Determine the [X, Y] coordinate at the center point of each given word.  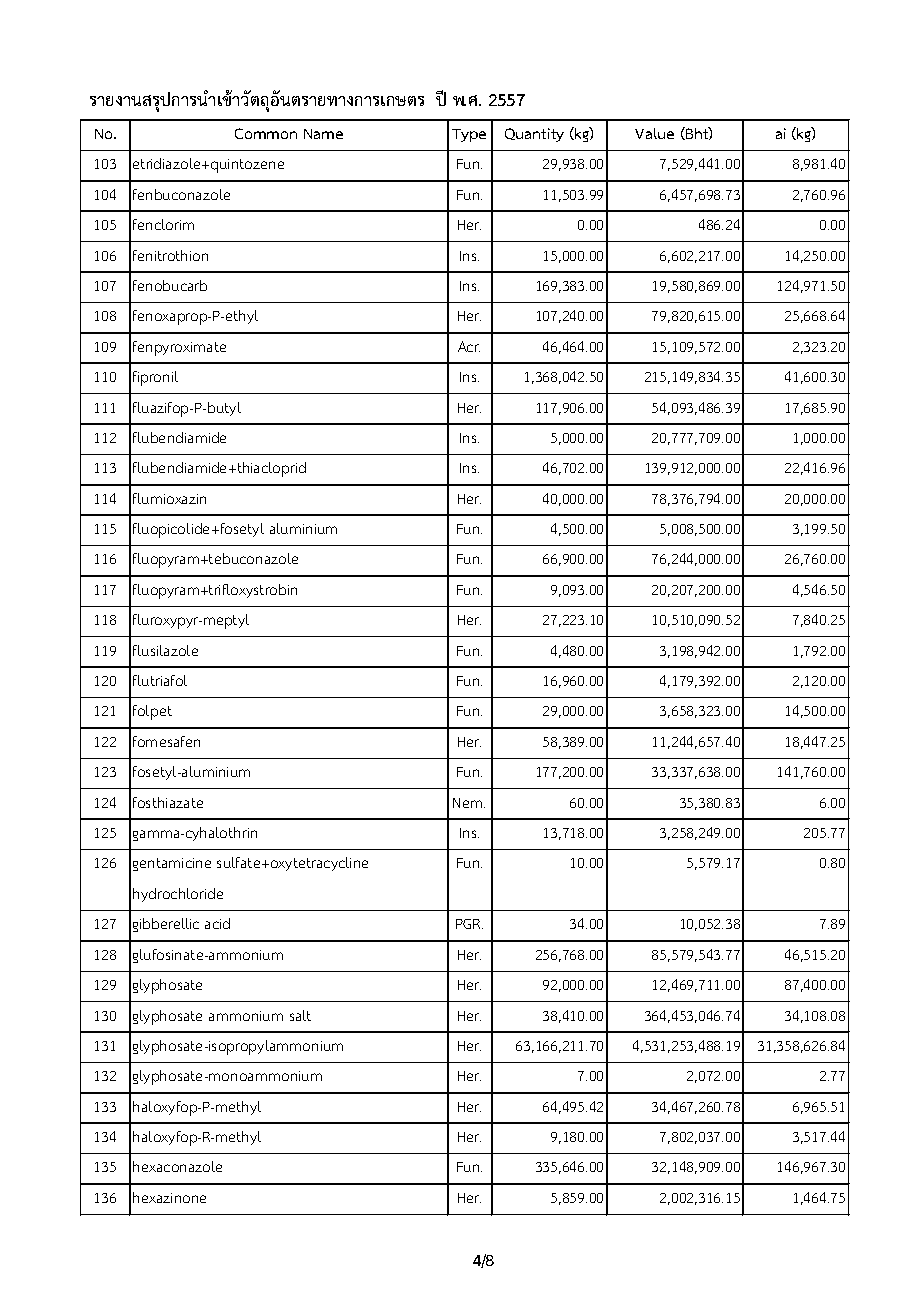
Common [266, 133]
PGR [469, 924]
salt [300, 1015]
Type [469, 135]
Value [654, 133]
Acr [469, 346]
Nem [469, 803]
